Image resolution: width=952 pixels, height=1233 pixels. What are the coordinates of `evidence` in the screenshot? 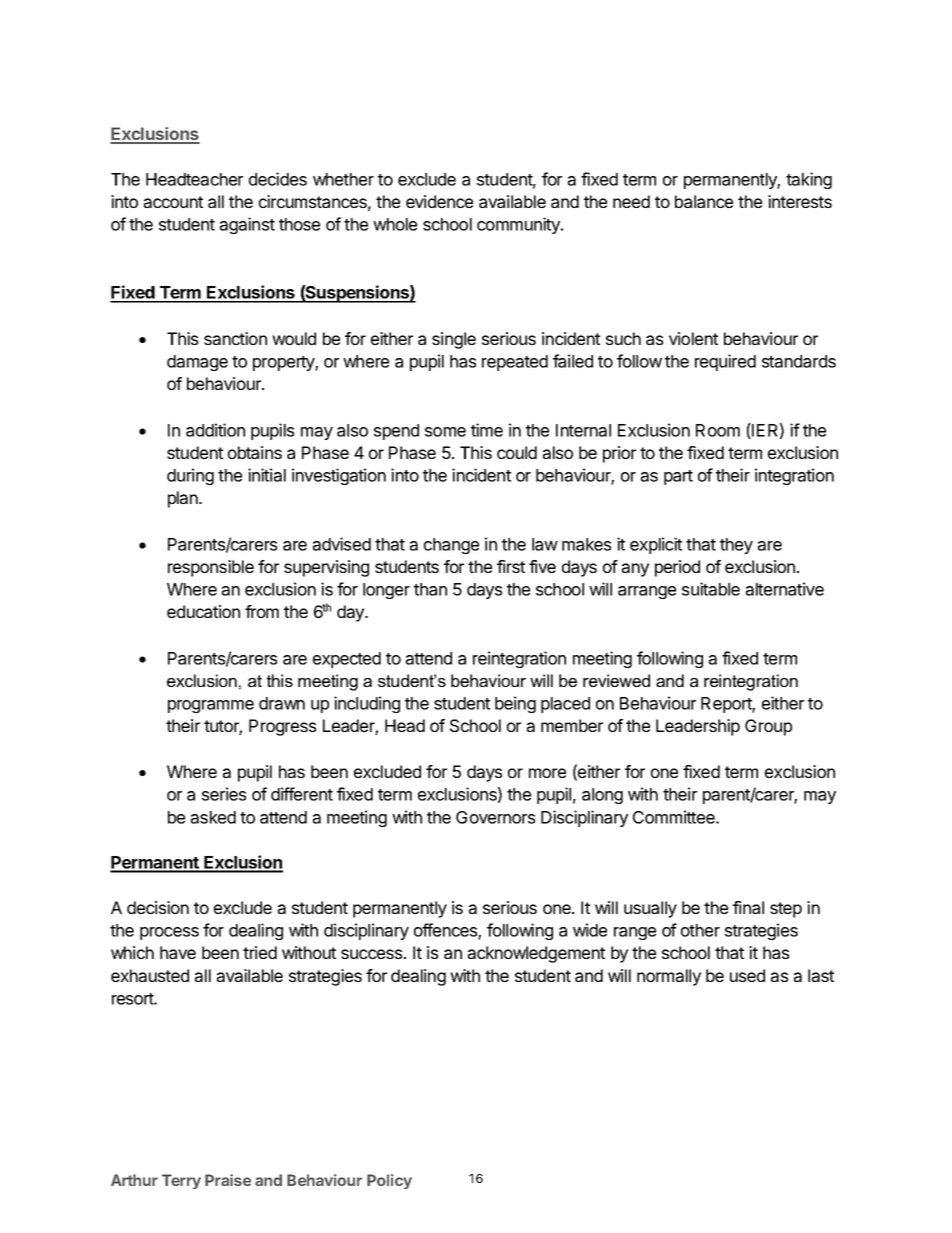 It's located at (439, 201).
